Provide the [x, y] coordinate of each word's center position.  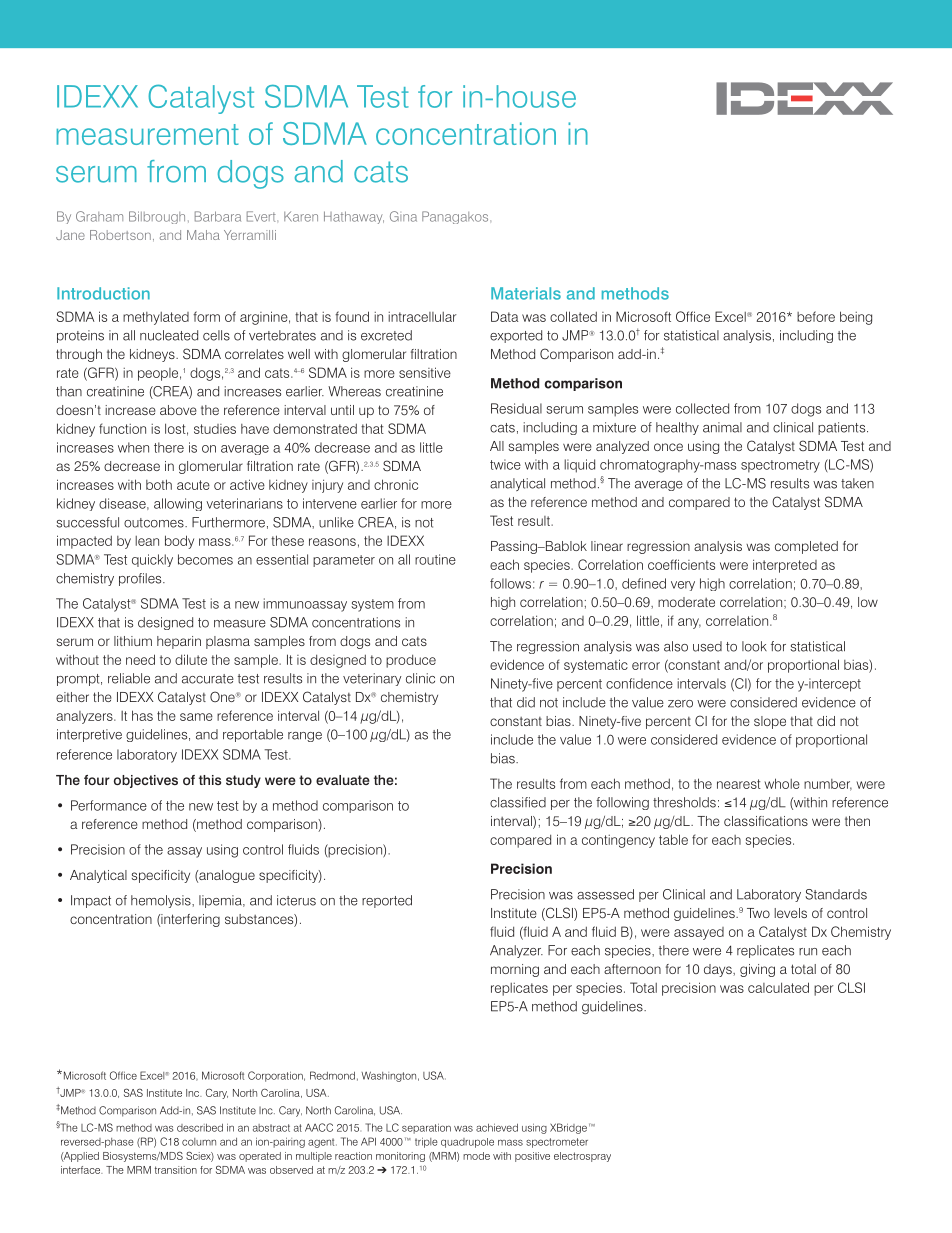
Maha [203, 235]
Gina [403, 216]
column [199, 1142]
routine [435, 559]
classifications [766, 821]
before [816, 316]
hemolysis [162, 901]
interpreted [785, 566]
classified [518, 802]
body [179, 542]
